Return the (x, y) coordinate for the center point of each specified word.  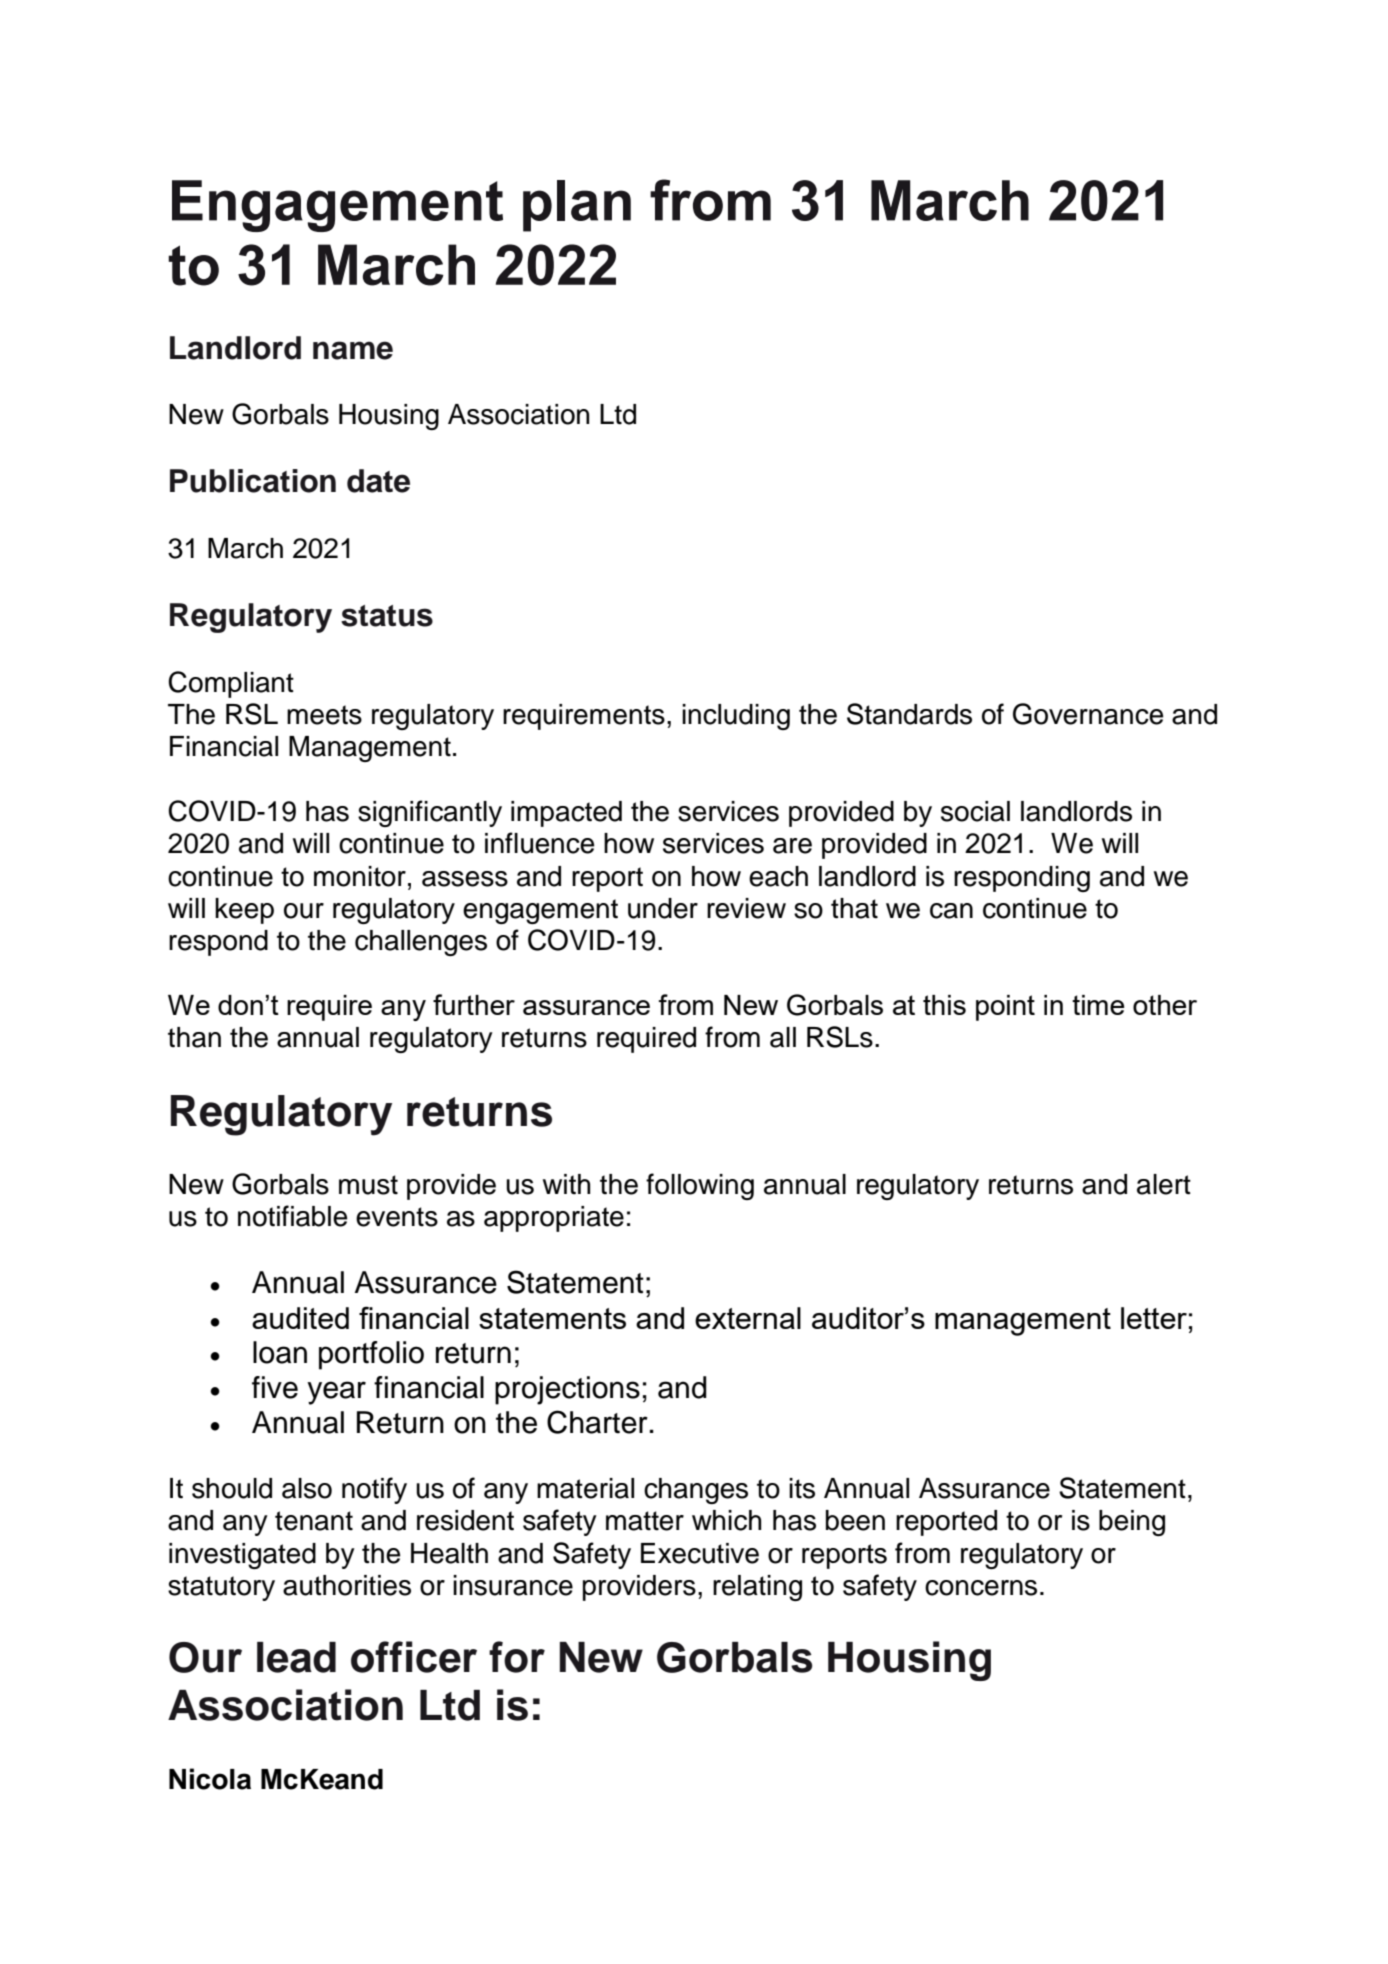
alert (1164, 1184)
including (736, 717)
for (517, 1657)
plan (577, 206)
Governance (1088, 714)
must (368, 1185)
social (975, 811)
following (700, 1186)
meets (324, 715)
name (353, 350)
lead (296, 1657)
